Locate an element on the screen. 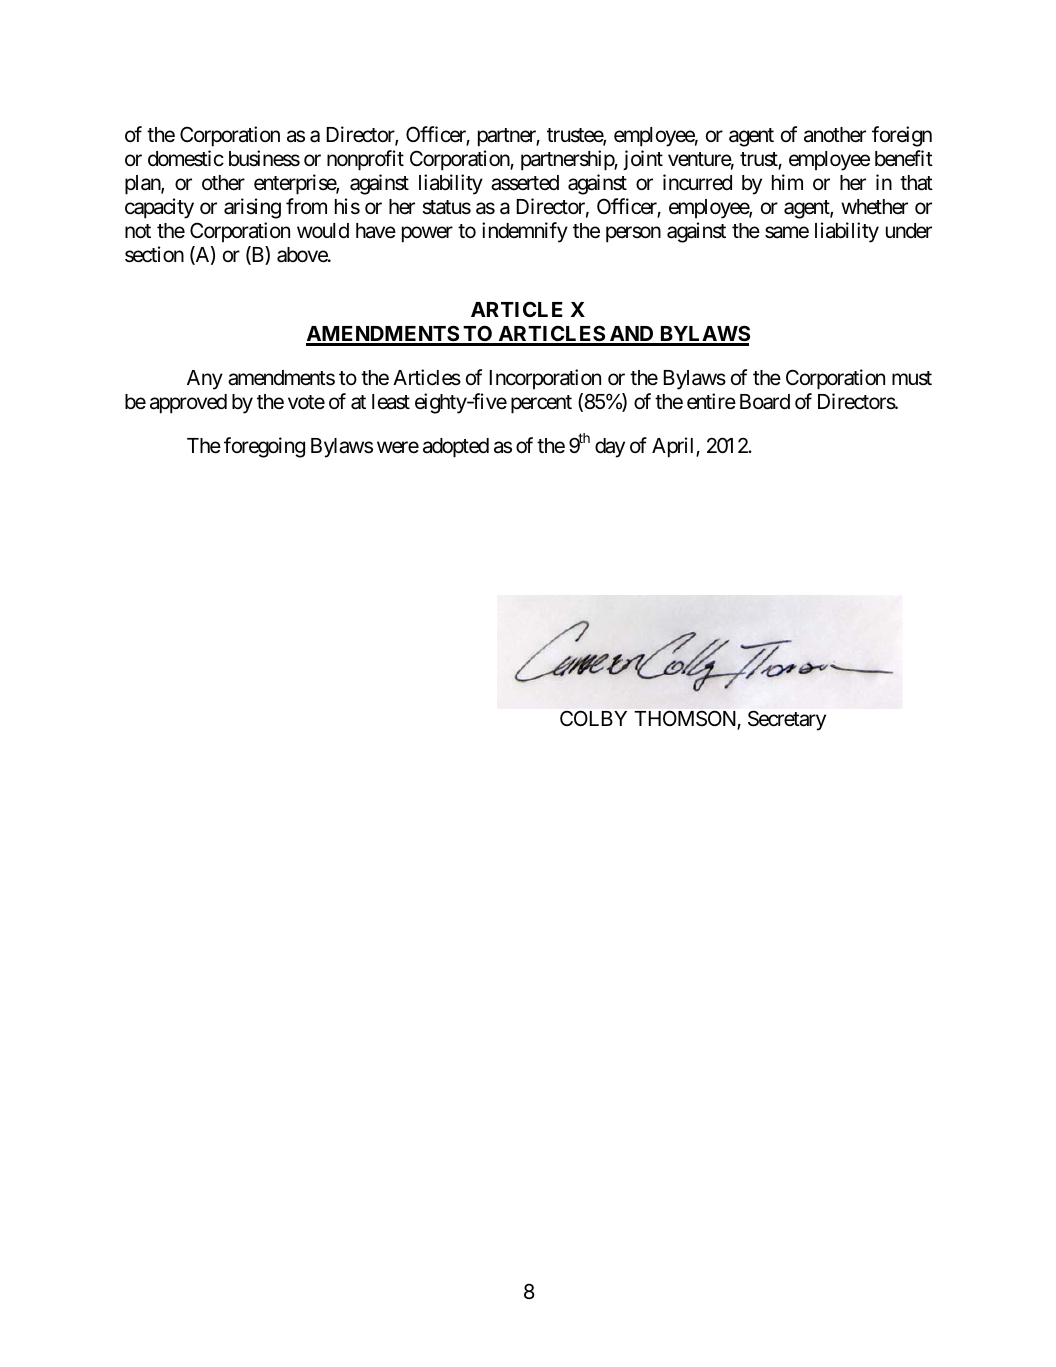 The width and height of the screenshot is (1056, 1367). April is located at coordinates (674, 447).
